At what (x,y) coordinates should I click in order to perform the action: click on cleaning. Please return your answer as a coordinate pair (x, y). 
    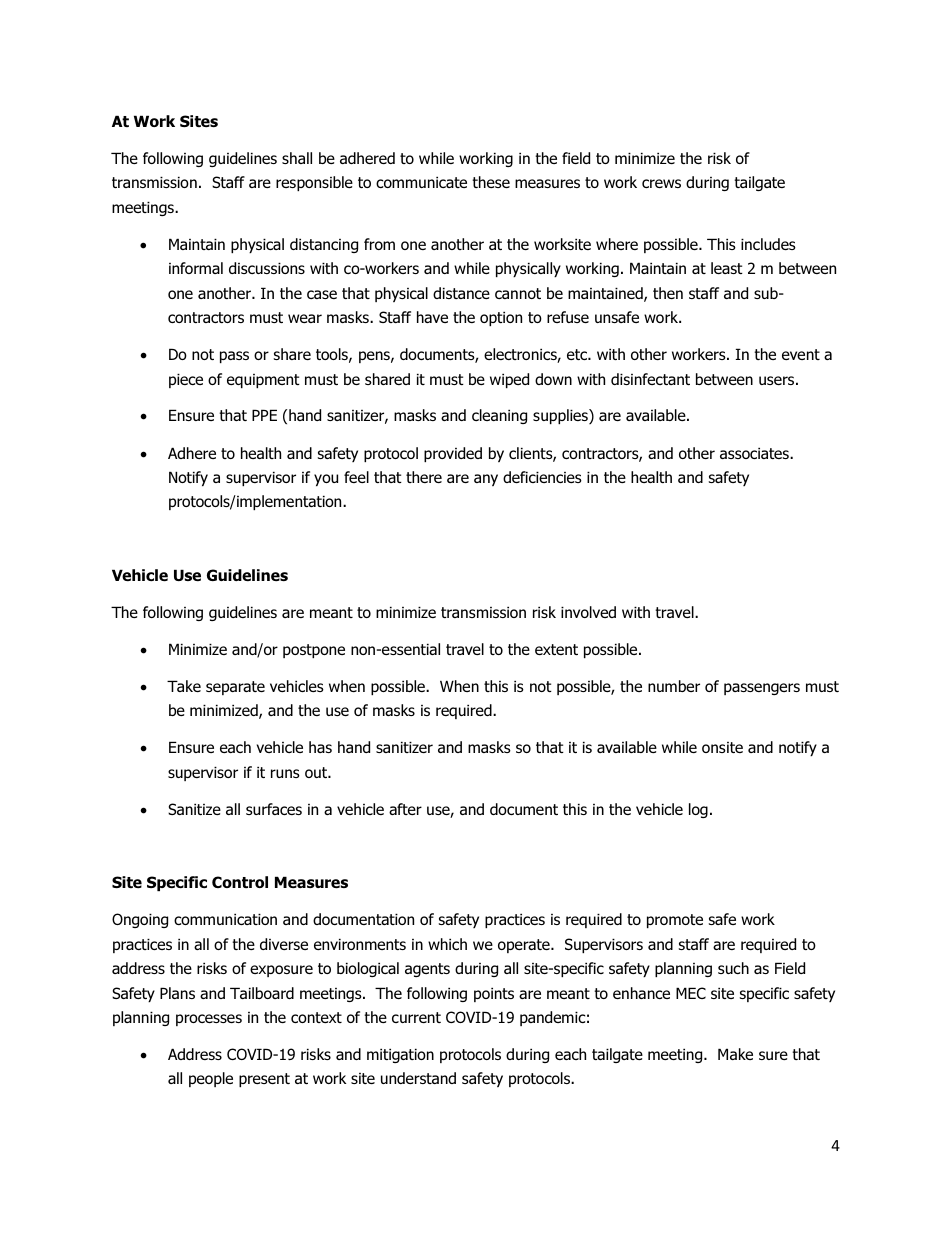
    Looking at the image, I should click on (499, 416).
